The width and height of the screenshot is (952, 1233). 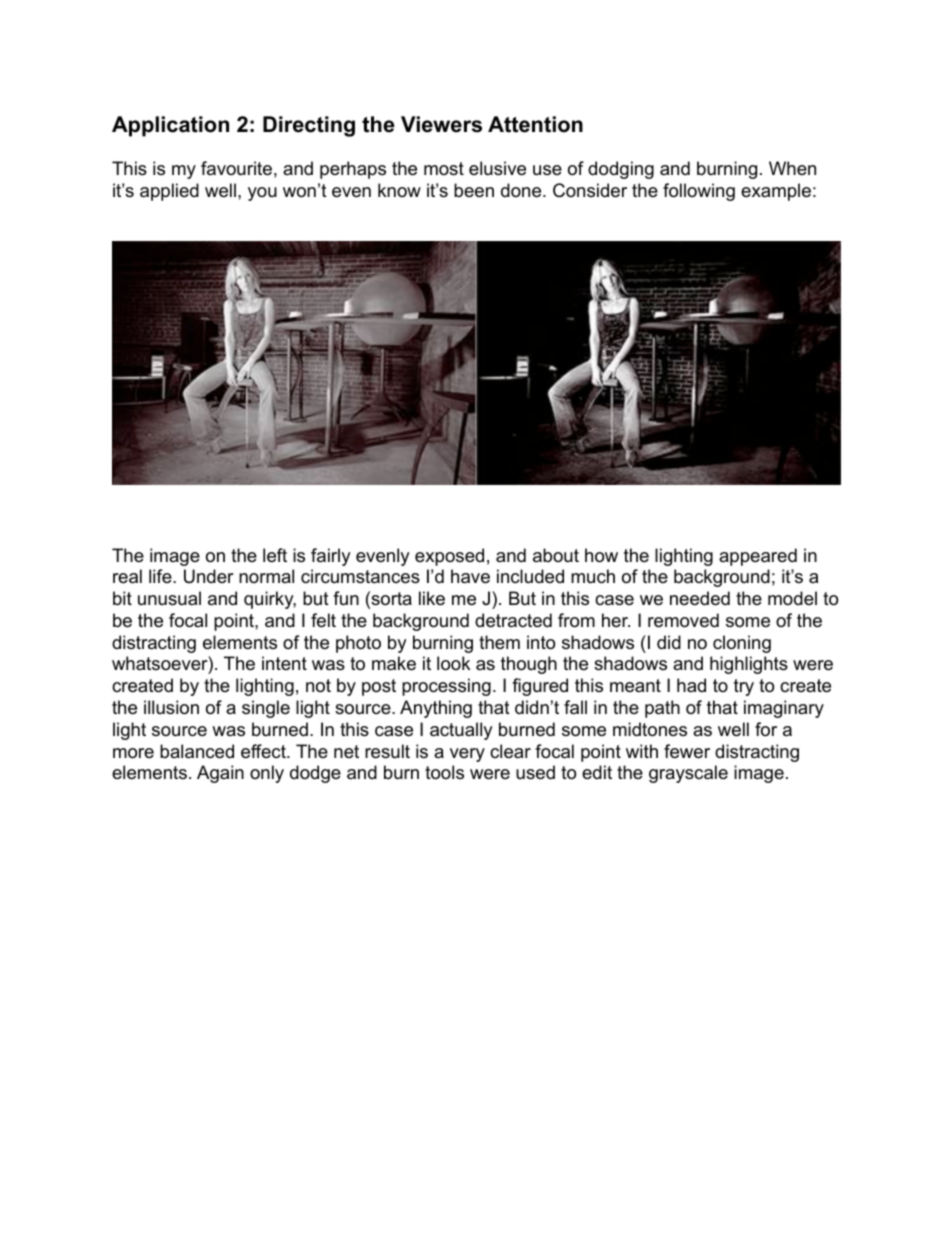 I want to click on appeared, so click(x=758, y=557).
